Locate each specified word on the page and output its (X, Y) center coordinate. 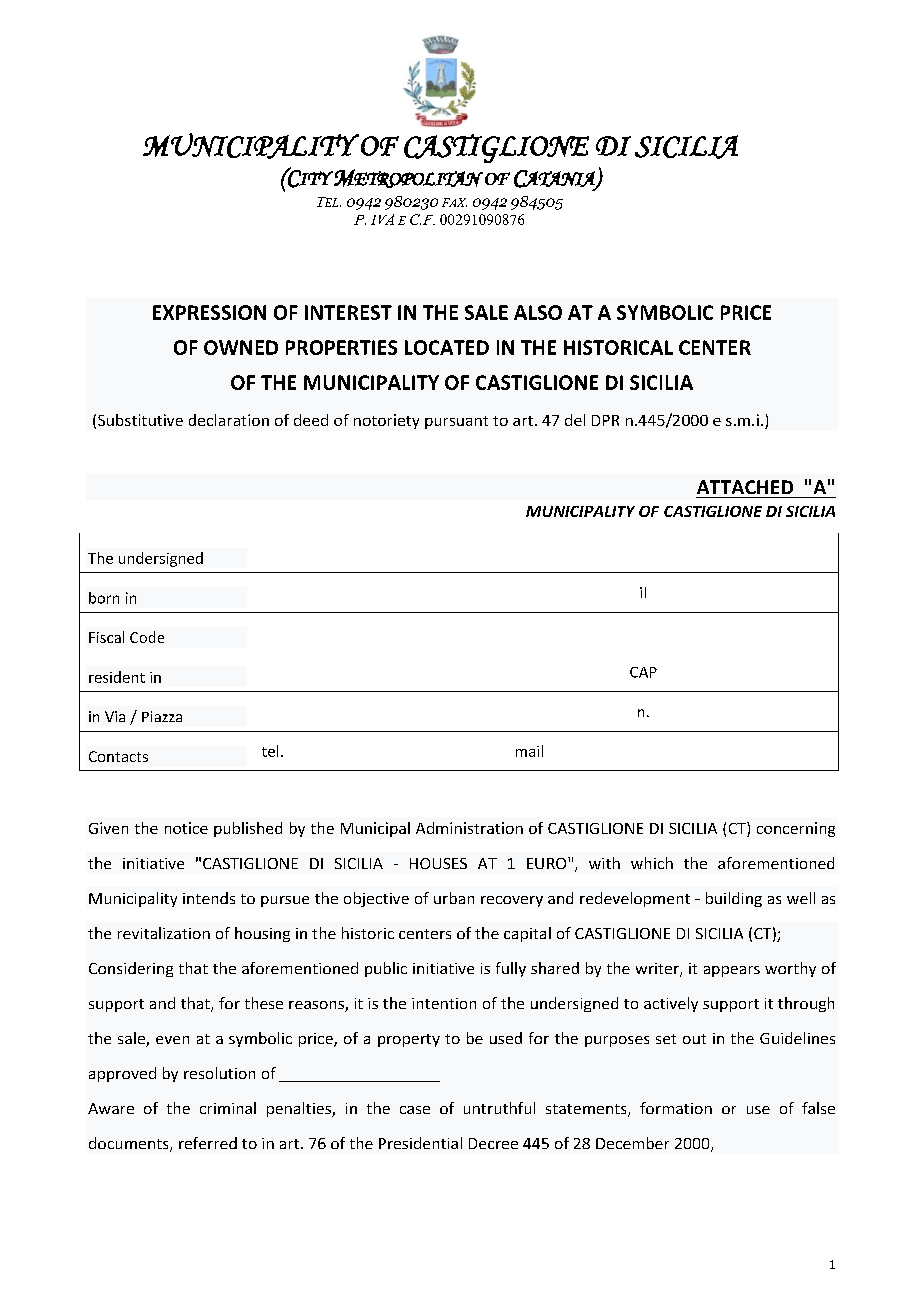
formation (676, 1108)
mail (529, 751)
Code (147, 637)
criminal (228, 1108)
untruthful (499, 1108)
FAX (454, 202)
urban (454, 898)
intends (209, 898)
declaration (229, 420)
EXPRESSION (209, 312)
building (734, 899)
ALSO (538, 312)
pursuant (456, 422)
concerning (796, 829)
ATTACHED (745, 487)
